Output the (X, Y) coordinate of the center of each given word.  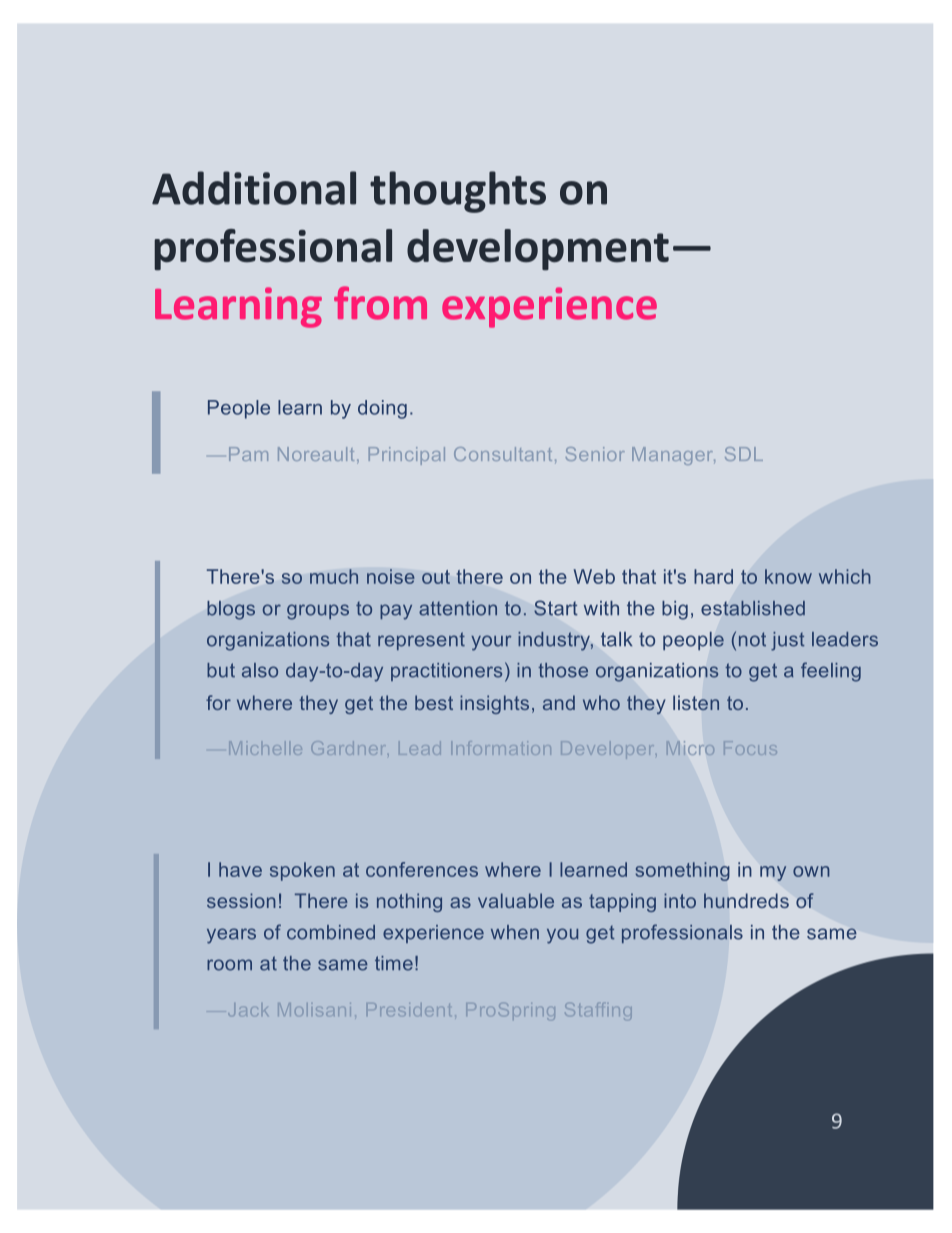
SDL (744, 454)
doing (382, 409)
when (515, 932)
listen (696, 702)
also (260, 670)
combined (331, 932)
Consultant (503, 454)
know (788, 576)
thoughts (458, 192)
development (538, 250)
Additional (254, 188)
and (559, 702)
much (334, 576)
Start (556, 608)
